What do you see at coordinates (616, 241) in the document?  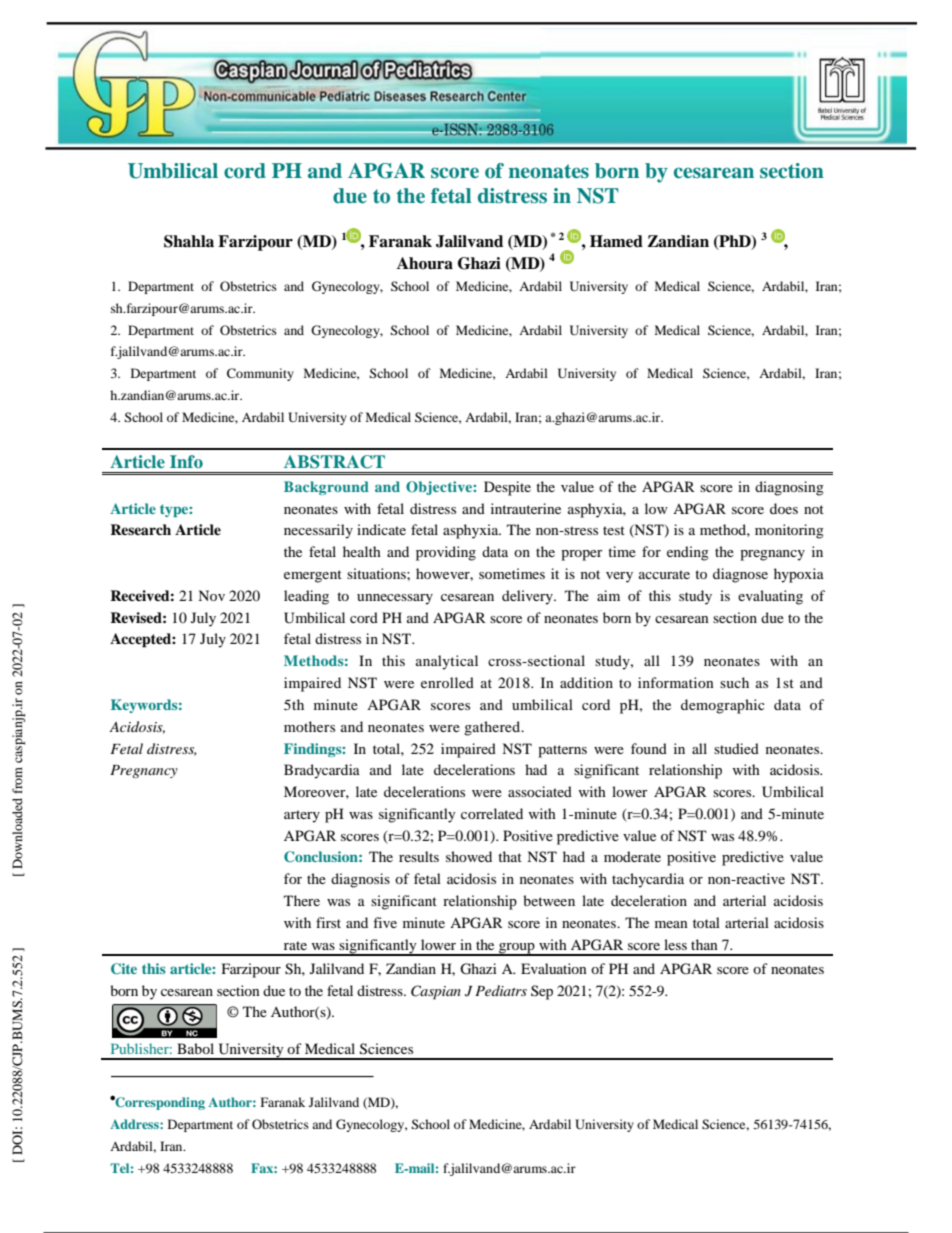 I see `Hamed` at bounding box center [616, 241].
